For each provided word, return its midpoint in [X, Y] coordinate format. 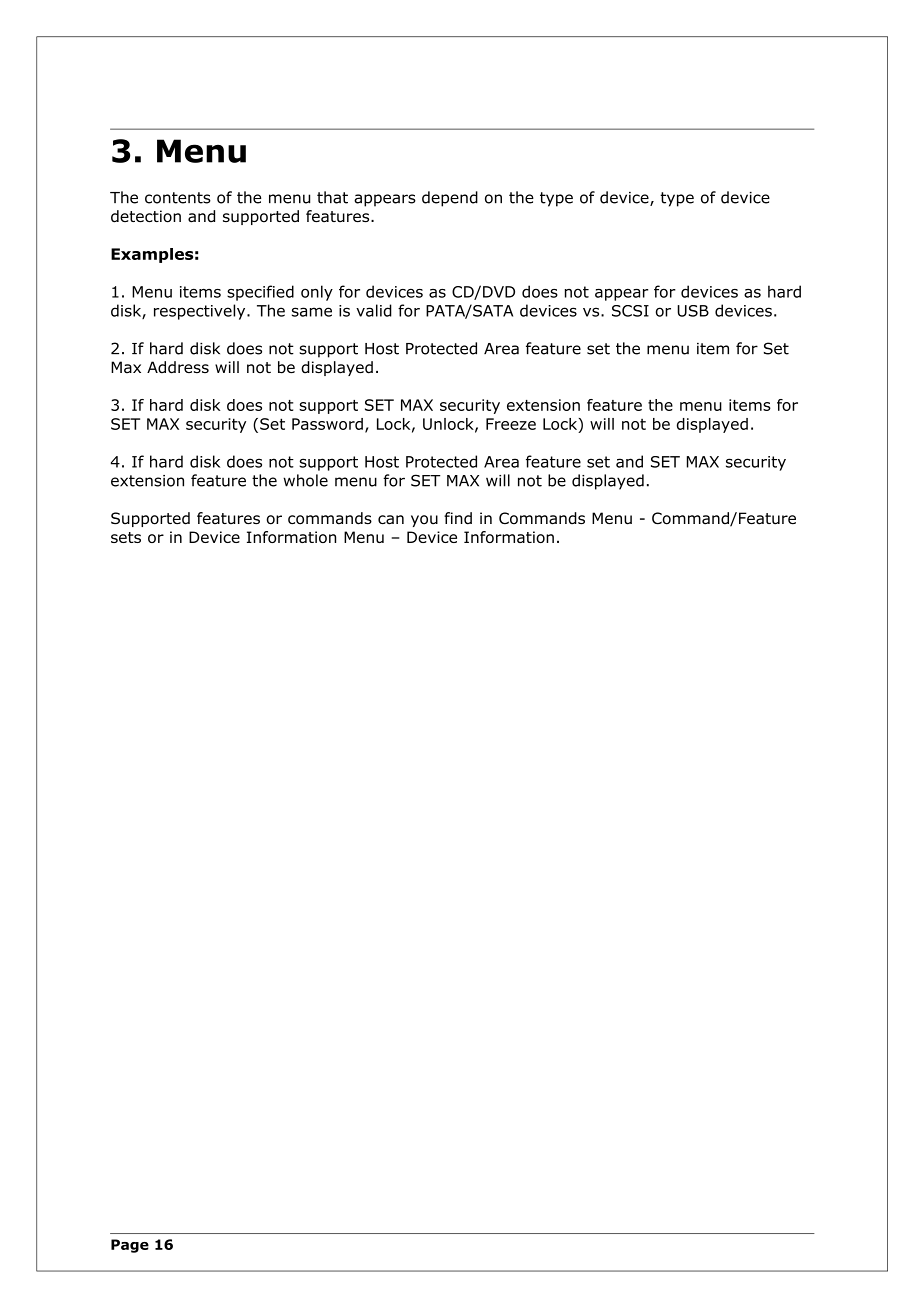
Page [130, 1246]
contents [178, 198]
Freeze [511, 424]
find [458, 518]
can [391, 520]
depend [450, 199]
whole [305, 480]
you [424, 521]
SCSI [630, 311]
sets [126, 537]
